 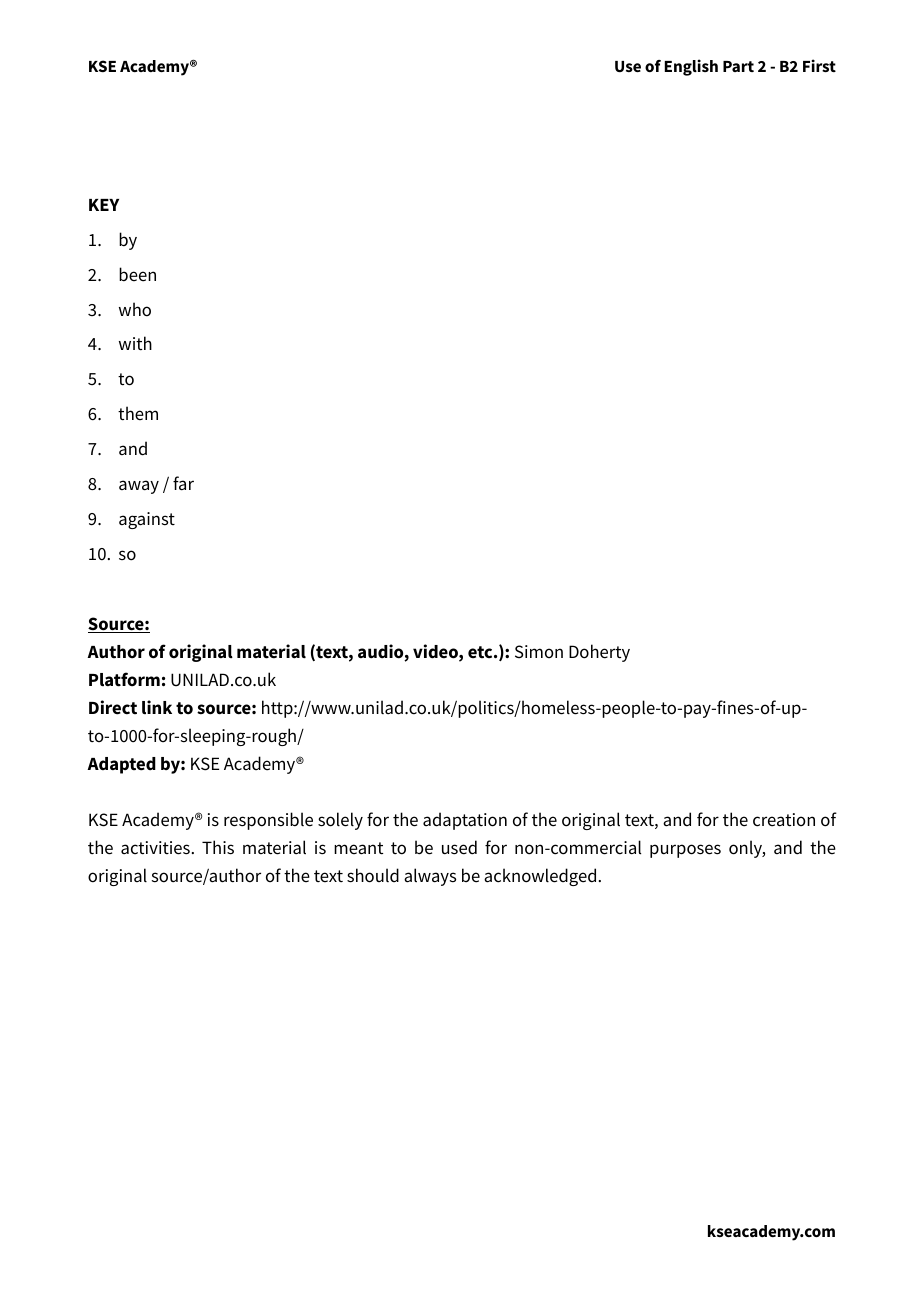 What do you see at coordinates (691, 67) in the screenshot?
I see `English` at bounding box center [691, 67].
